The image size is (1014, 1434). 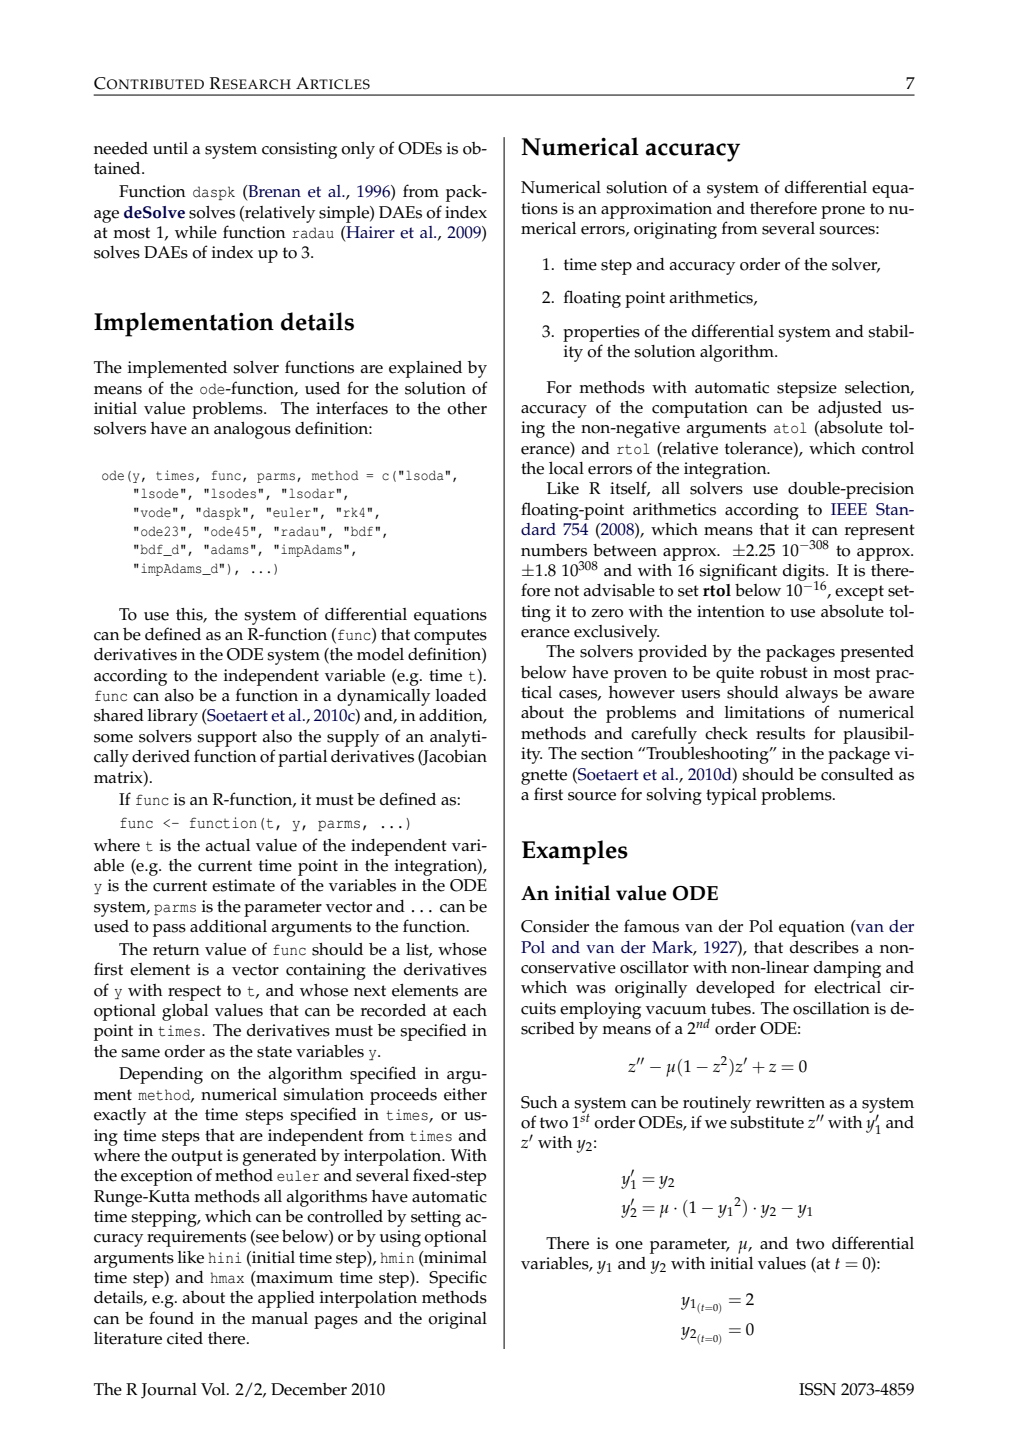 I want to click on until, so click(x=170, y=148).
